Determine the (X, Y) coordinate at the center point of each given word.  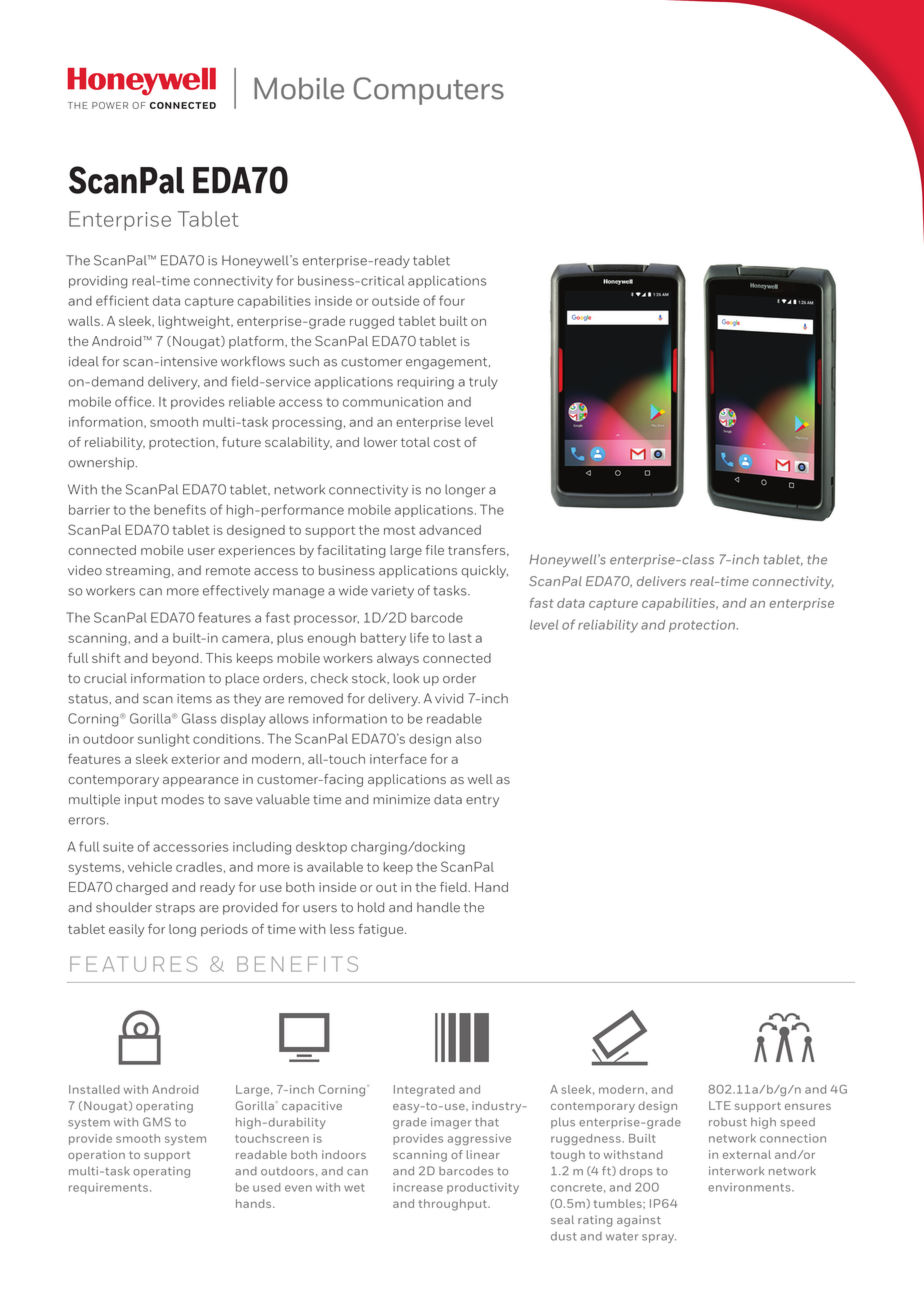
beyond (176, 659)
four (452, 300)
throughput (453, 1205)
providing (98, 282)
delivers (661, 581)
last (460, 638)
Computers (429, 91)
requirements (108, 1188)
